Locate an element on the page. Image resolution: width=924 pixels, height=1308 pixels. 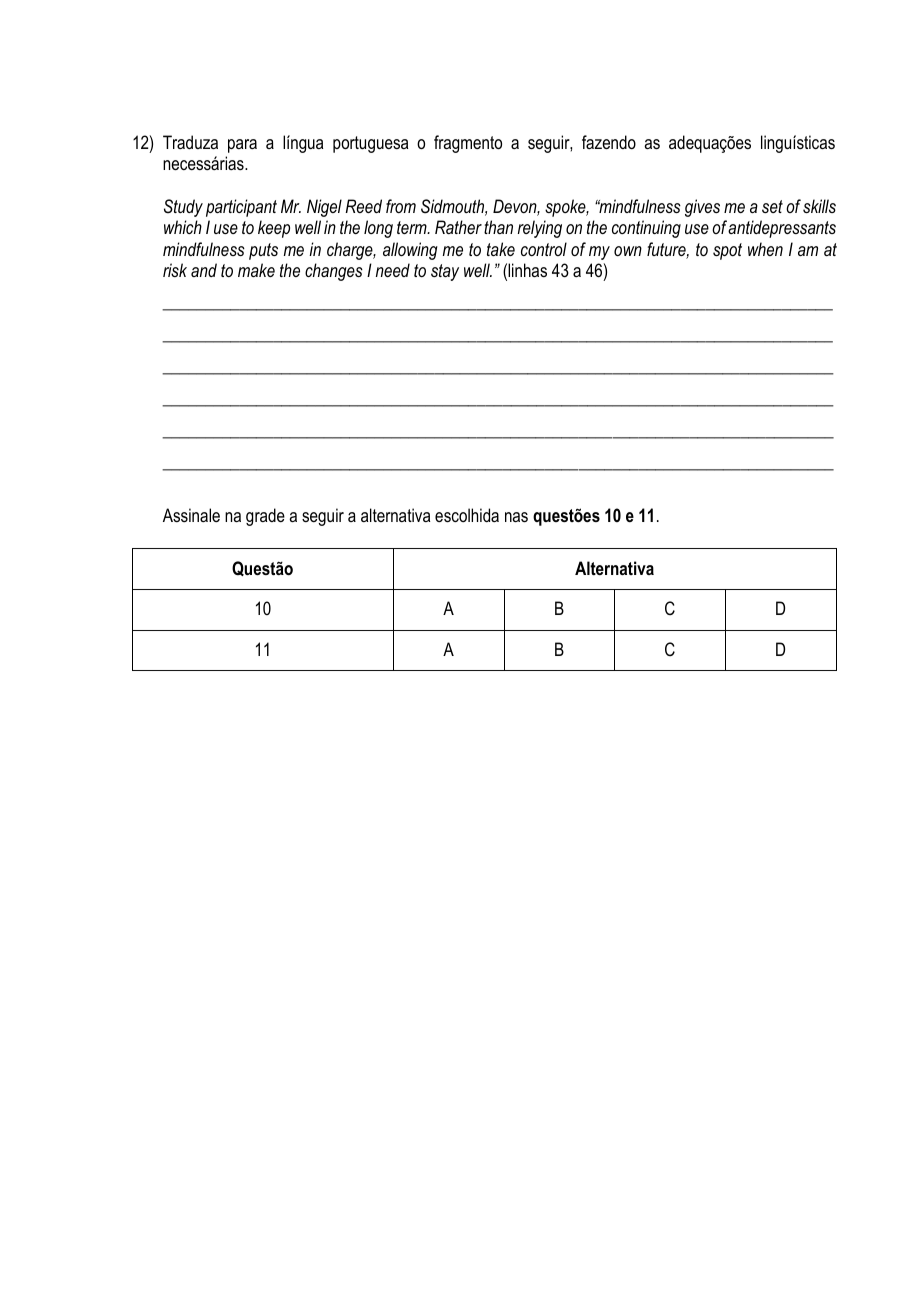
changes is located at coordinates (334, 272).
